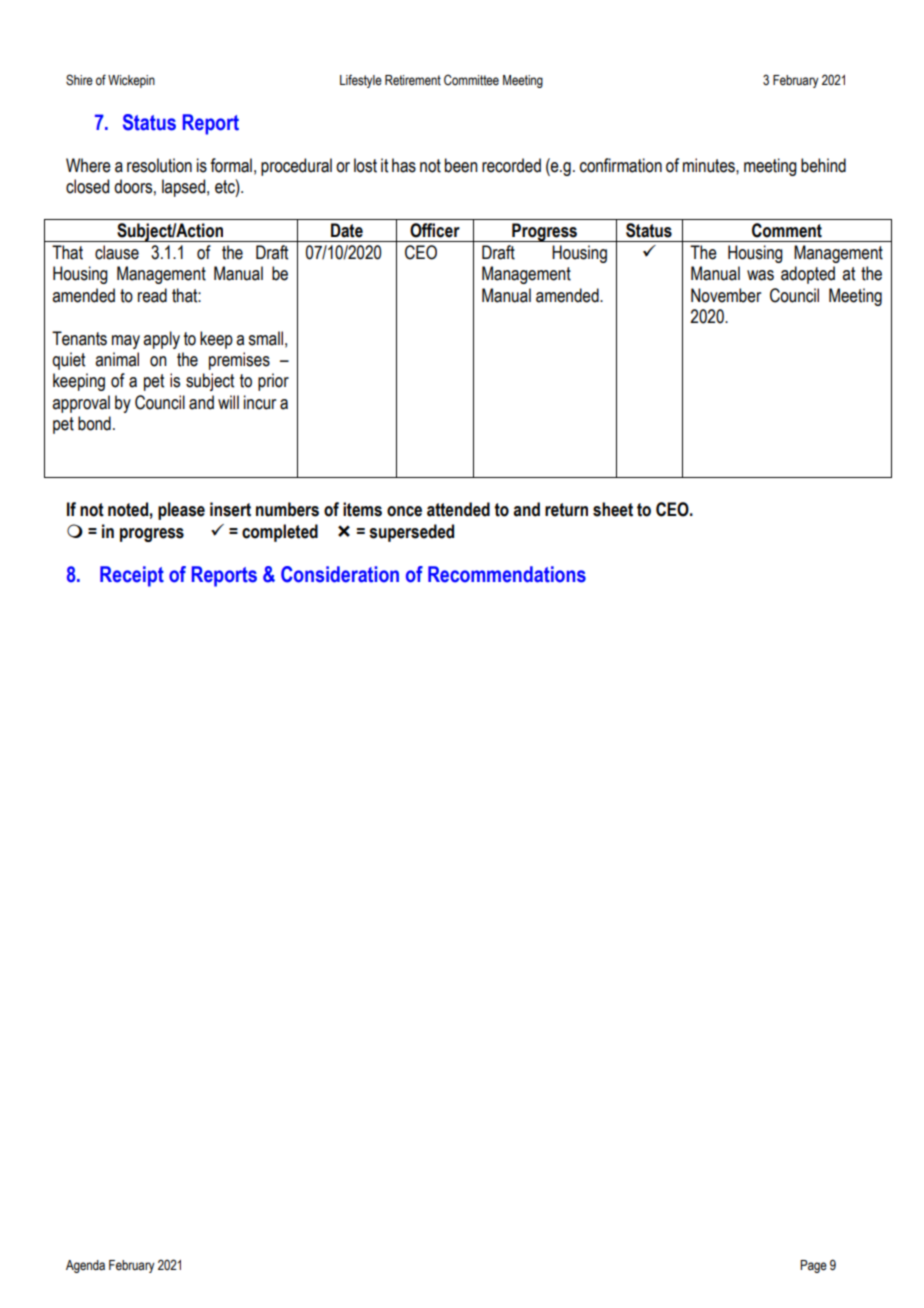 This document has height=1308, width=924. Describe the element at coordinates (85, 1266) in the document. I see `Agenda` at that location.
